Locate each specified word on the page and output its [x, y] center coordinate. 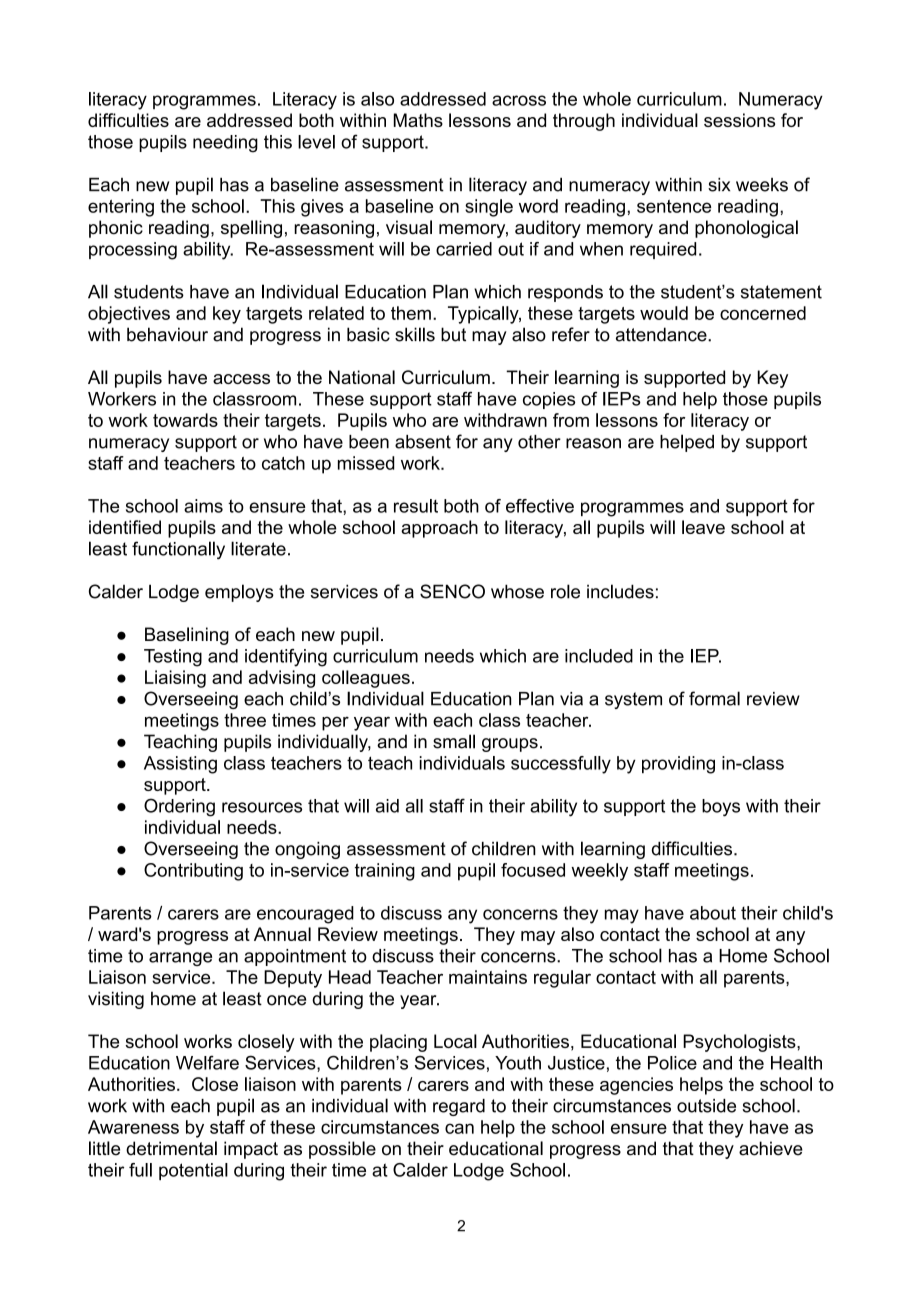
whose [517, 591]
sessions [739, 120]
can [459, 1128]
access [241, 379]
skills [415, 334]
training [385, 872]
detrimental [171, 1148]
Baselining [187, 636]
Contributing [193, 872]
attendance [662, 334]
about [713, 913]
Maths [418, 120]
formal [714, 698]
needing [225, 144]
